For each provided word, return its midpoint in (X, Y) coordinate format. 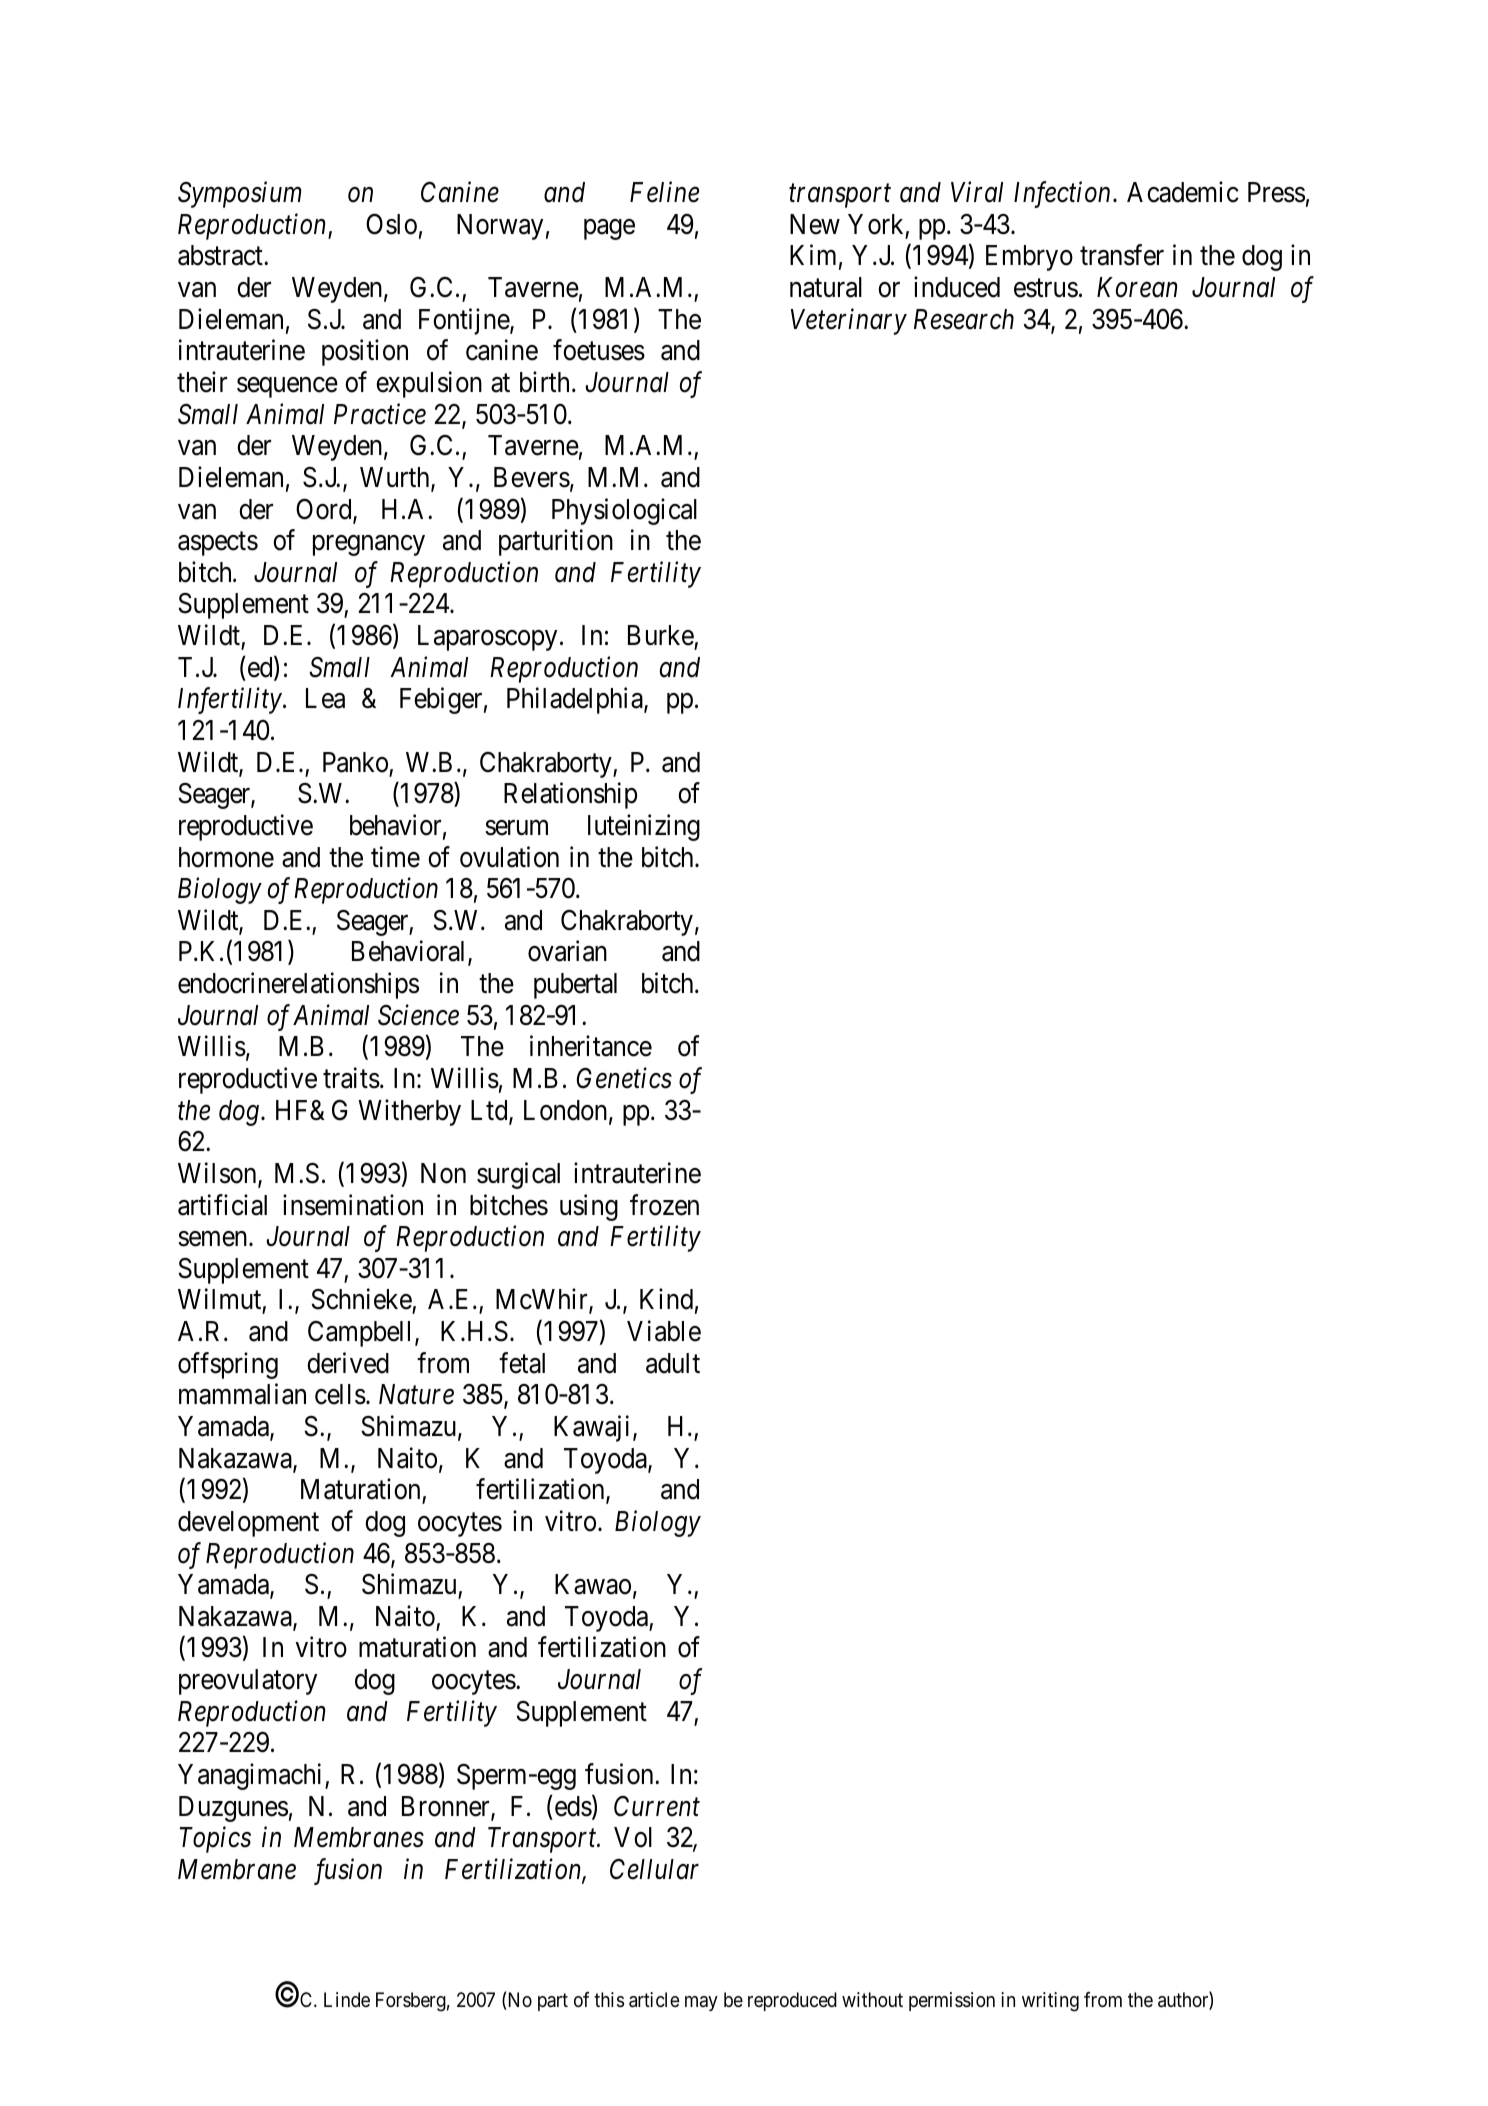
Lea (325, 698)
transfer (1122, 255)
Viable (664, 1331)
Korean (1137, 287)
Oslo (391, 224)
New (815, 224)
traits (351, 1078)
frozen (664, 1205)
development (248, 1524)
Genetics (624, 1078)
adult (673, 1363)
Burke (661, 635)
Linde (347, 1999)
